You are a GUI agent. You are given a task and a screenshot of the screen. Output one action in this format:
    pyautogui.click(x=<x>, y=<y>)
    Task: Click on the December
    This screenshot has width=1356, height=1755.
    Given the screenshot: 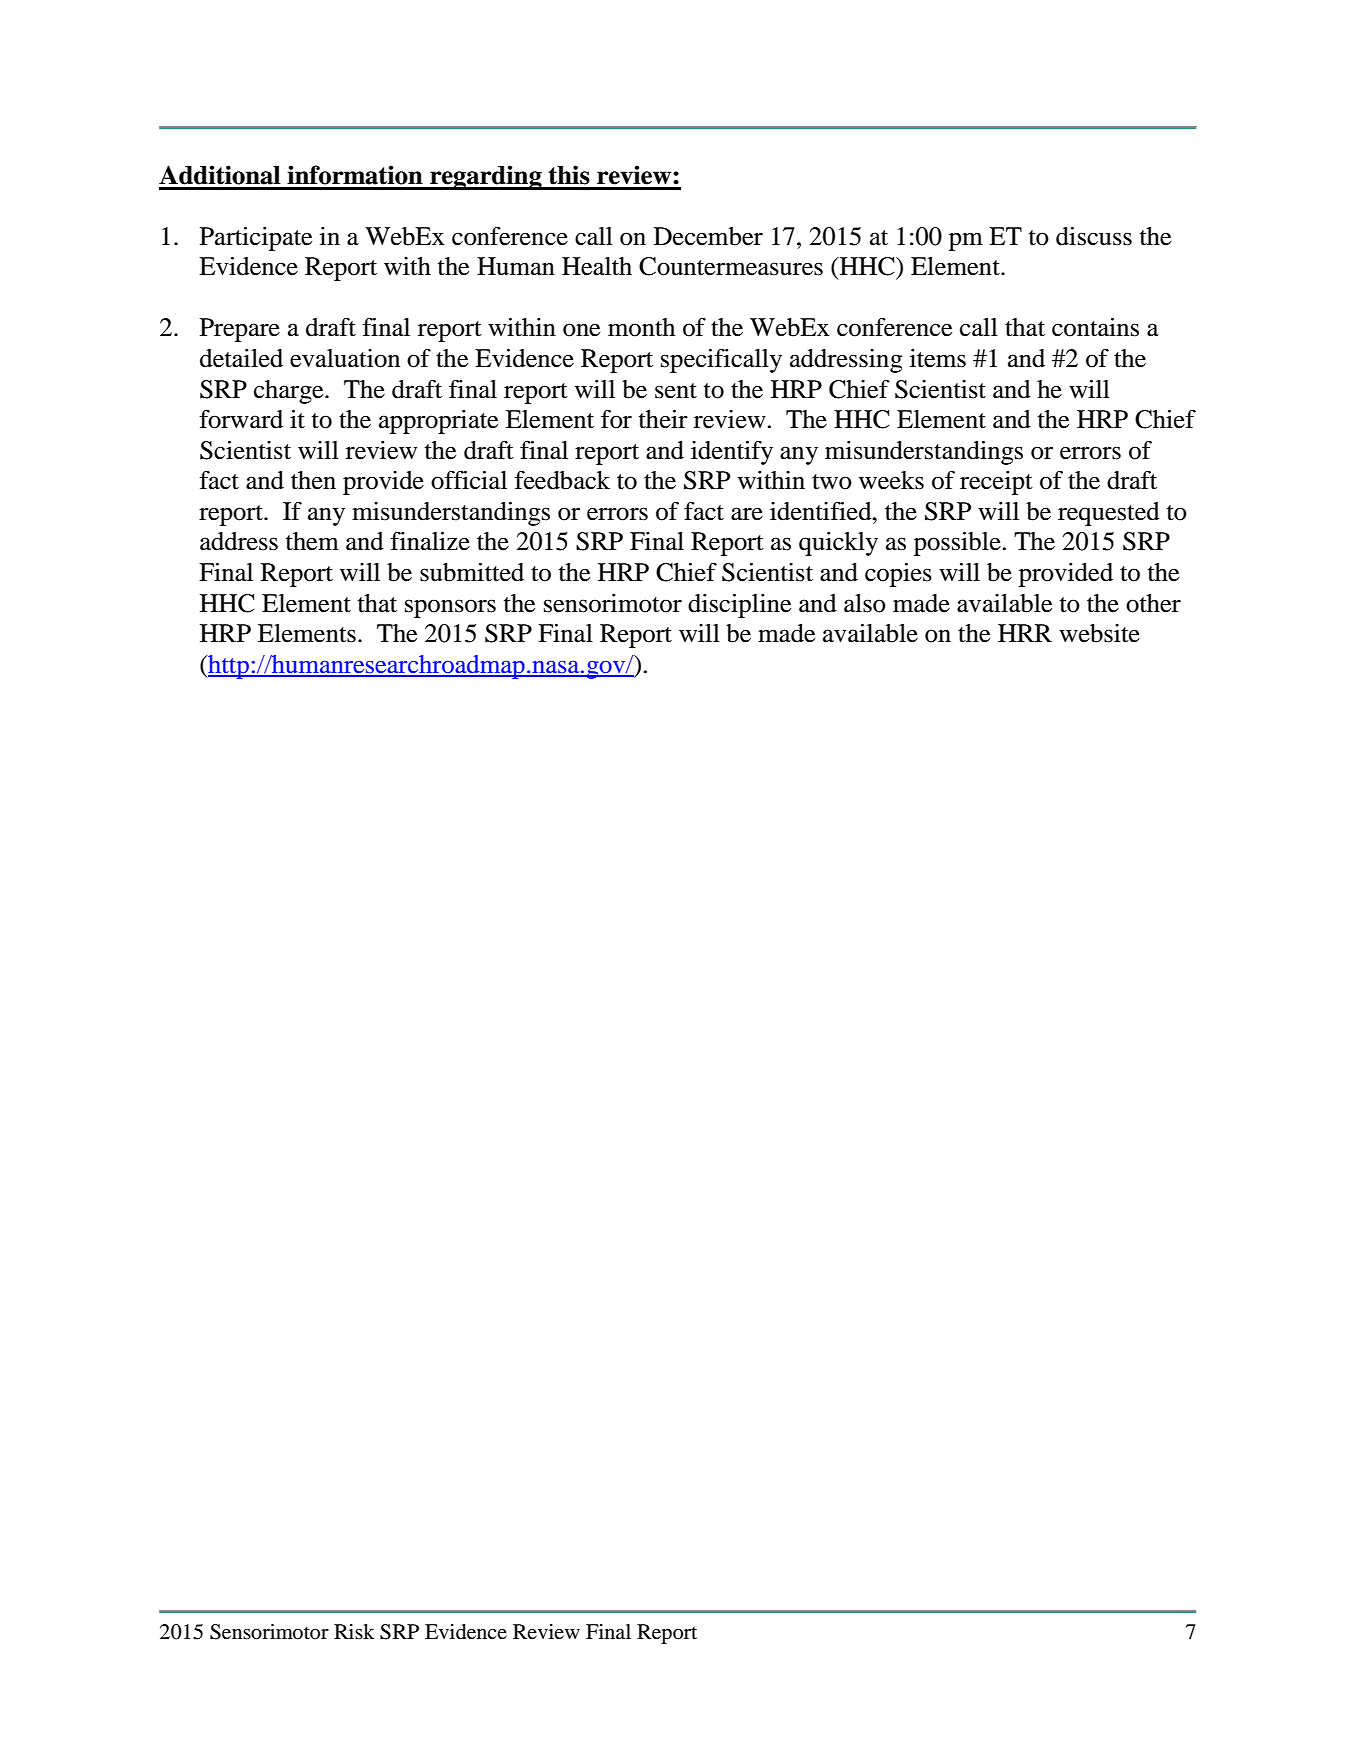 What is the action you would take?
    pyautogui.click(x=708, y=236)
